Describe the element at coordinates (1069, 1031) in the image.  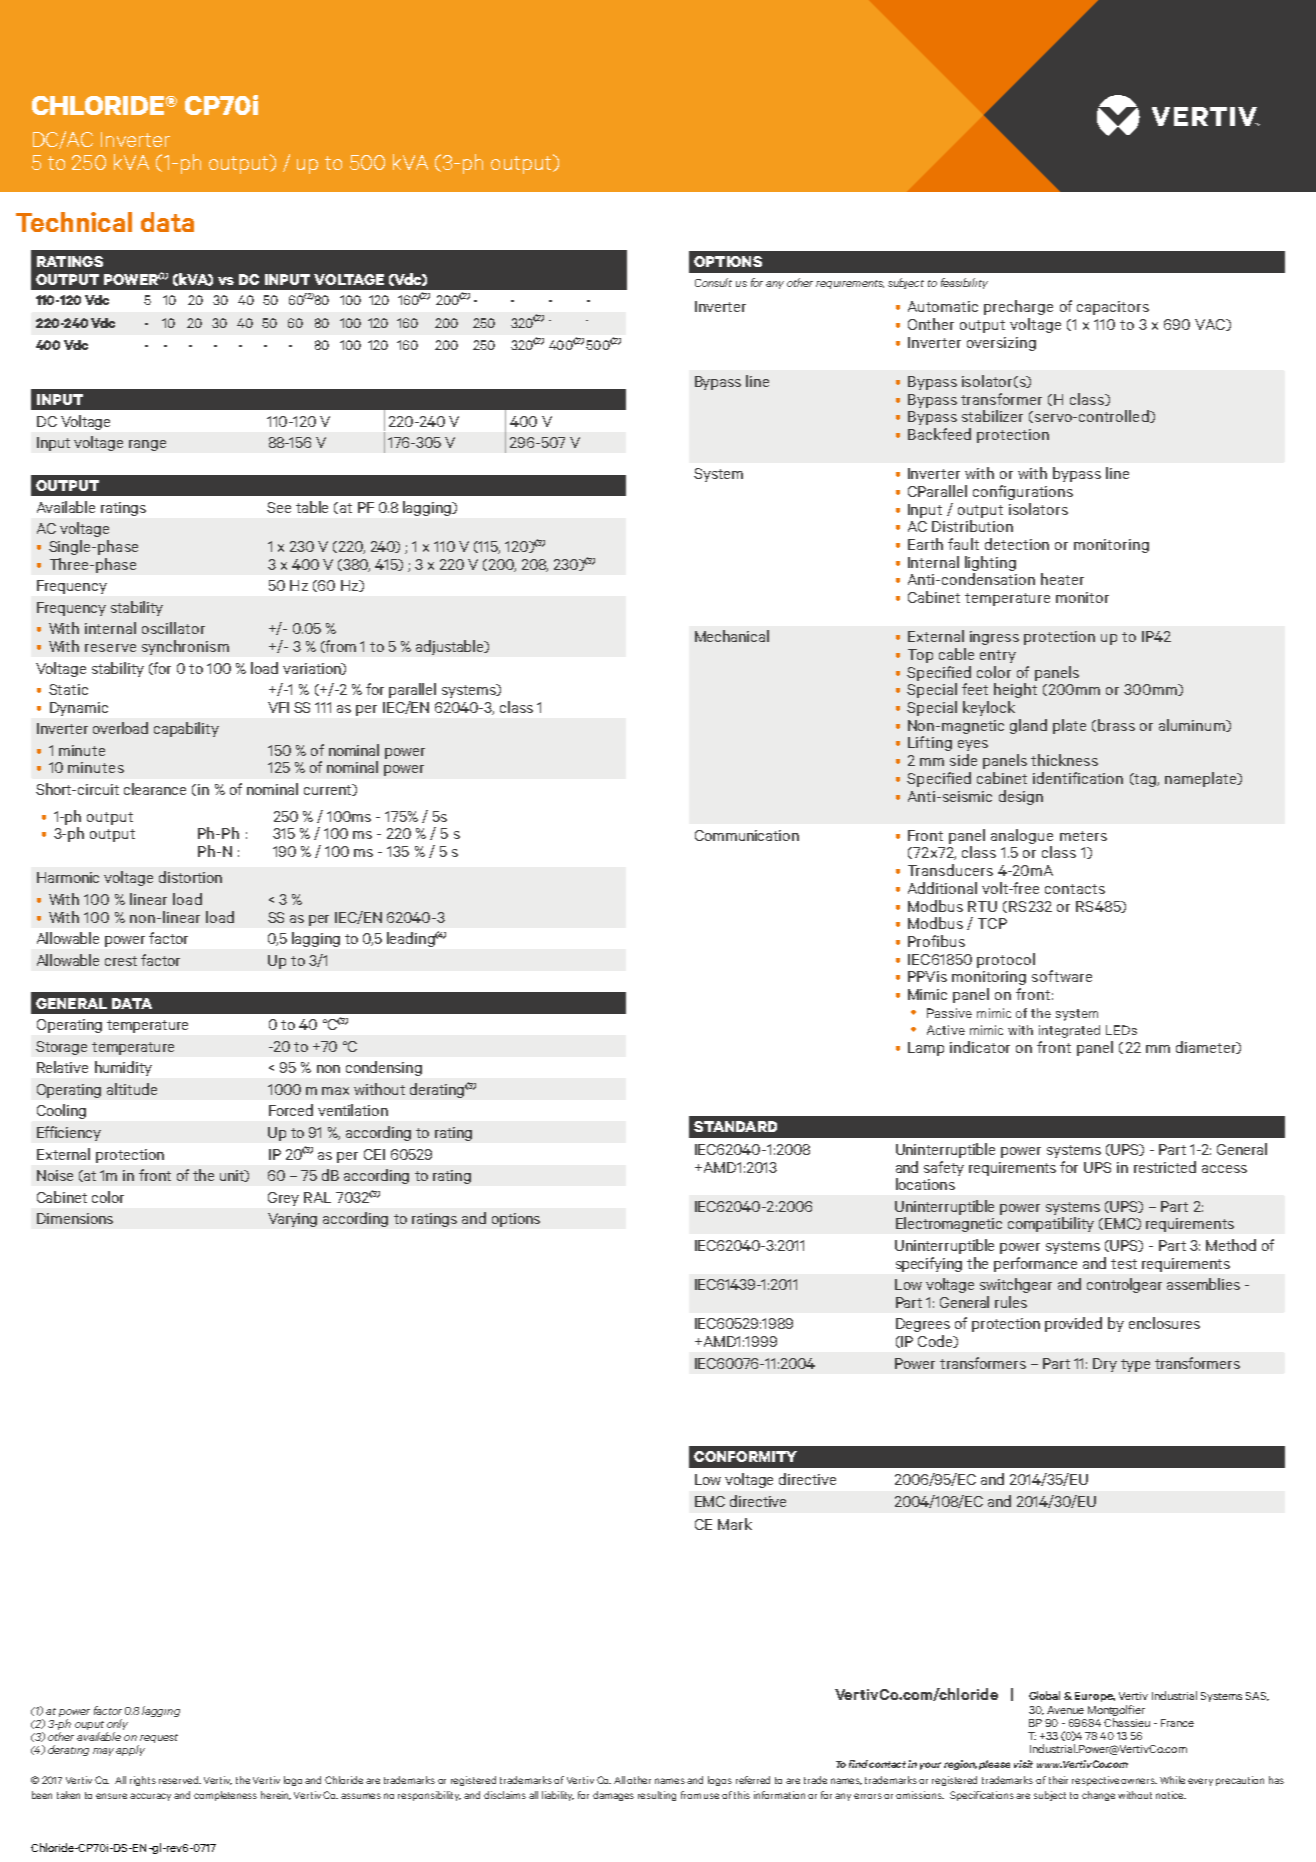
I see `integrated` at that location.
